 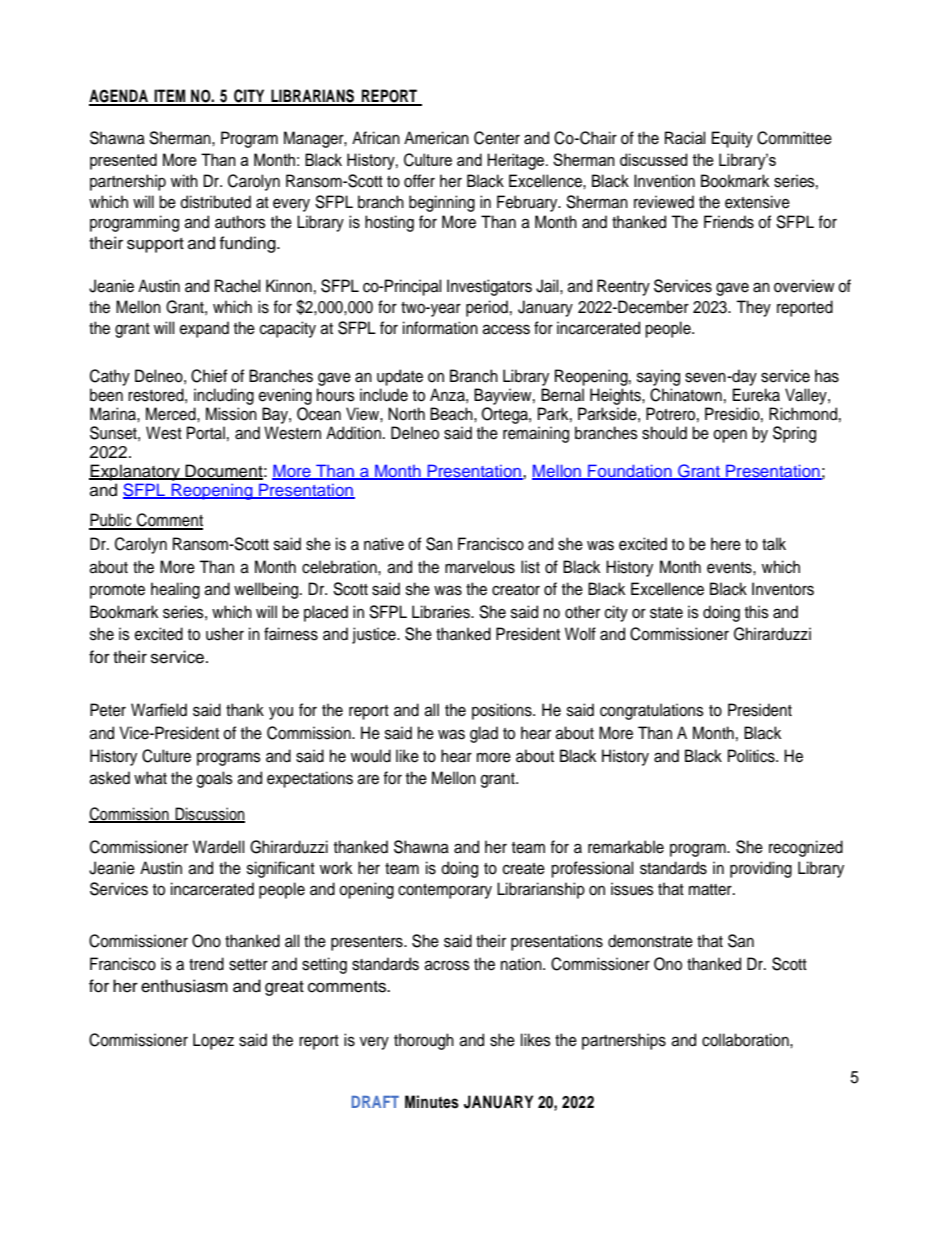 What do you see at coordinates (757, 612) in the document?
I see `this` at bounding box center [757, 612].
